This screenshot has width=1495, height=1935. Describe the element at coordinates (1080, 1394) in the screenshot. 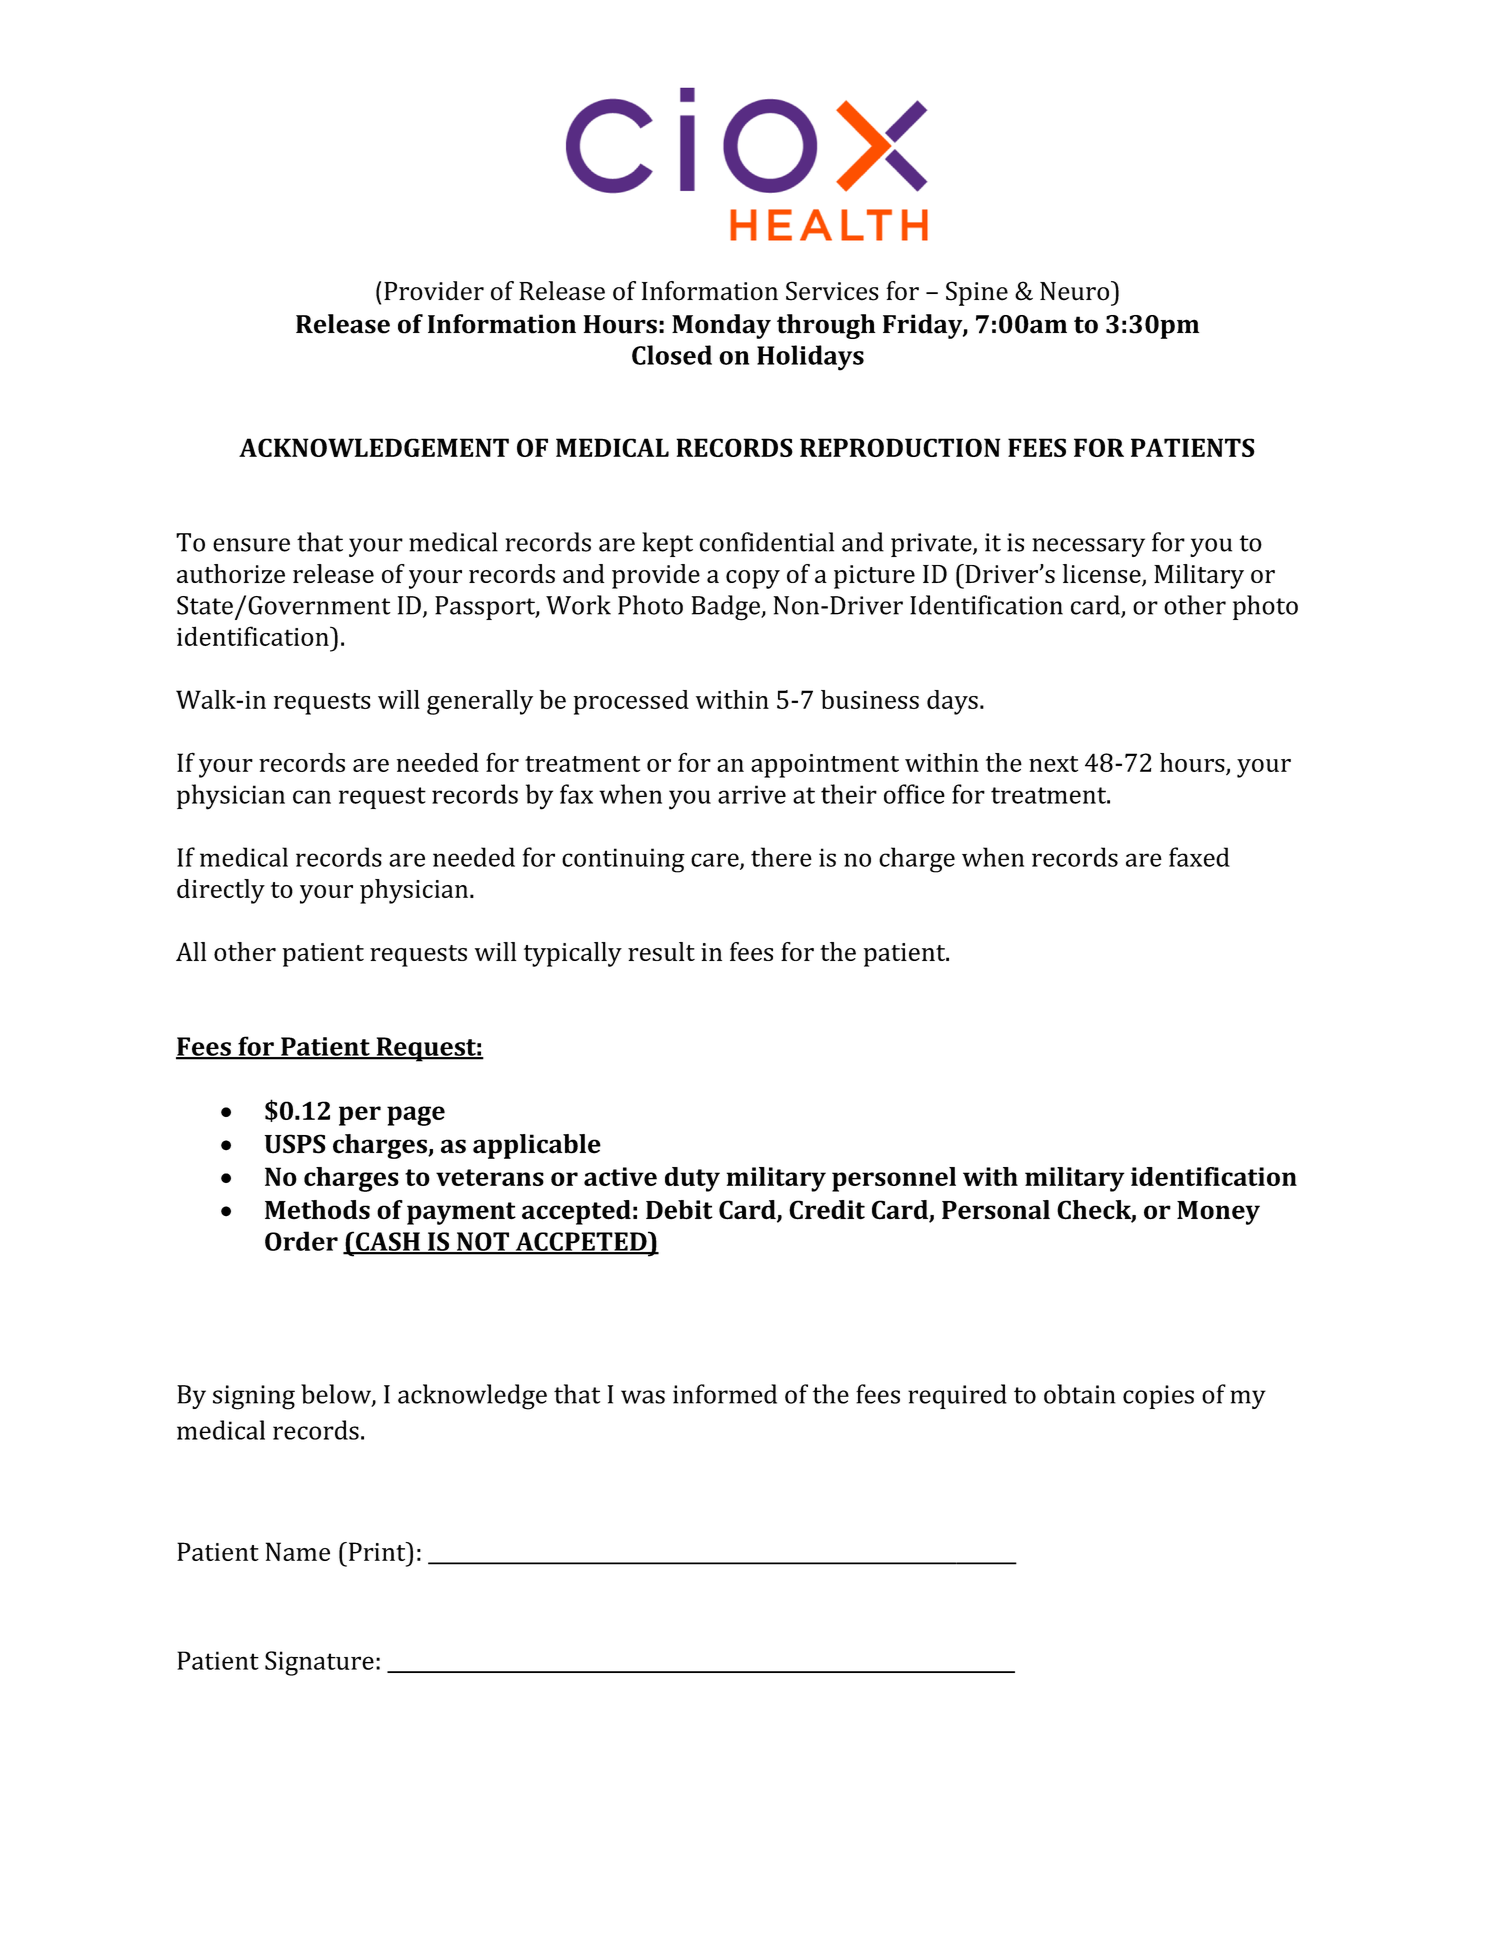

I see `obtain` at that location.
